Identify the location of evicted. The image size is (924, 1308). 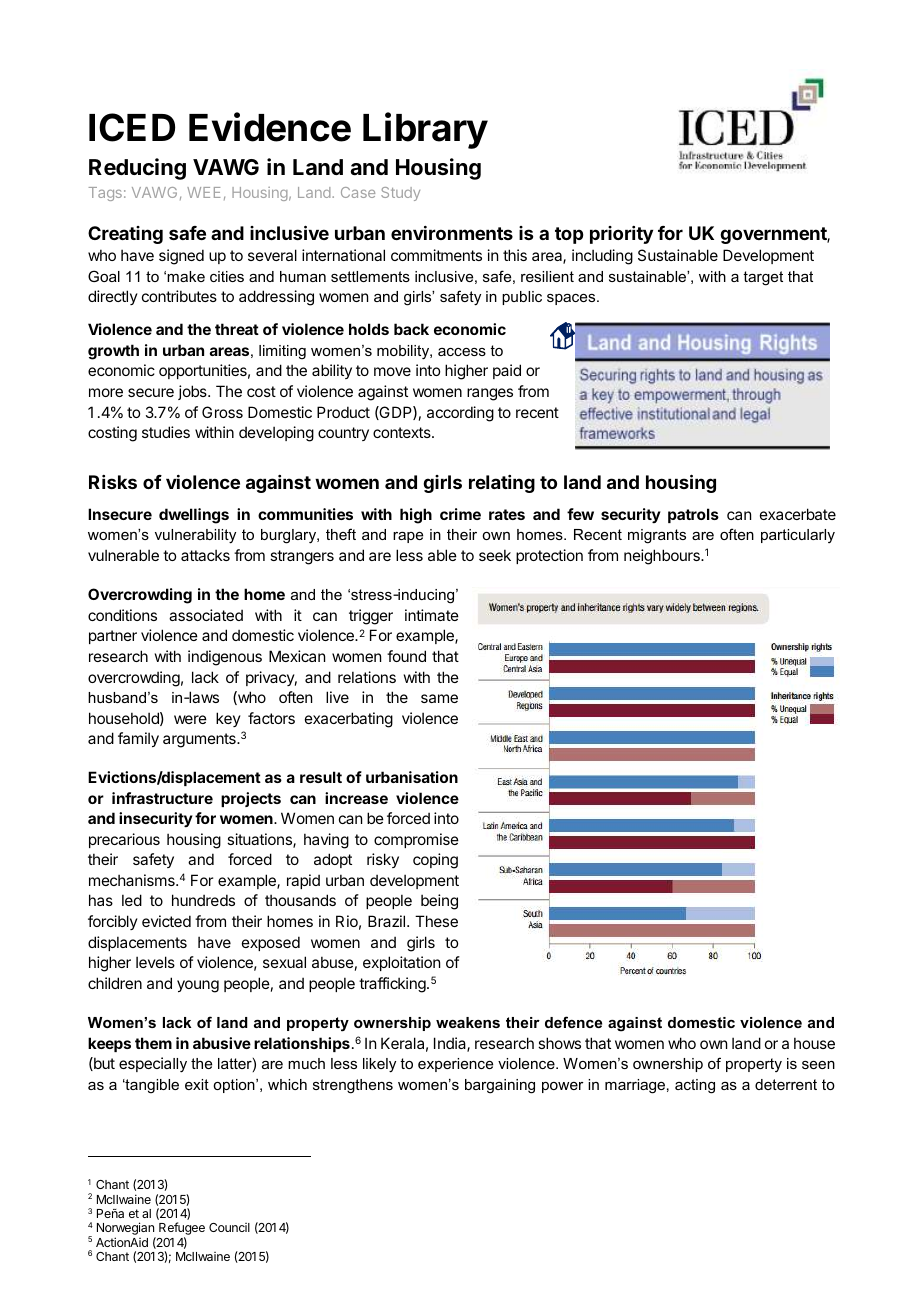
(166, 921).
